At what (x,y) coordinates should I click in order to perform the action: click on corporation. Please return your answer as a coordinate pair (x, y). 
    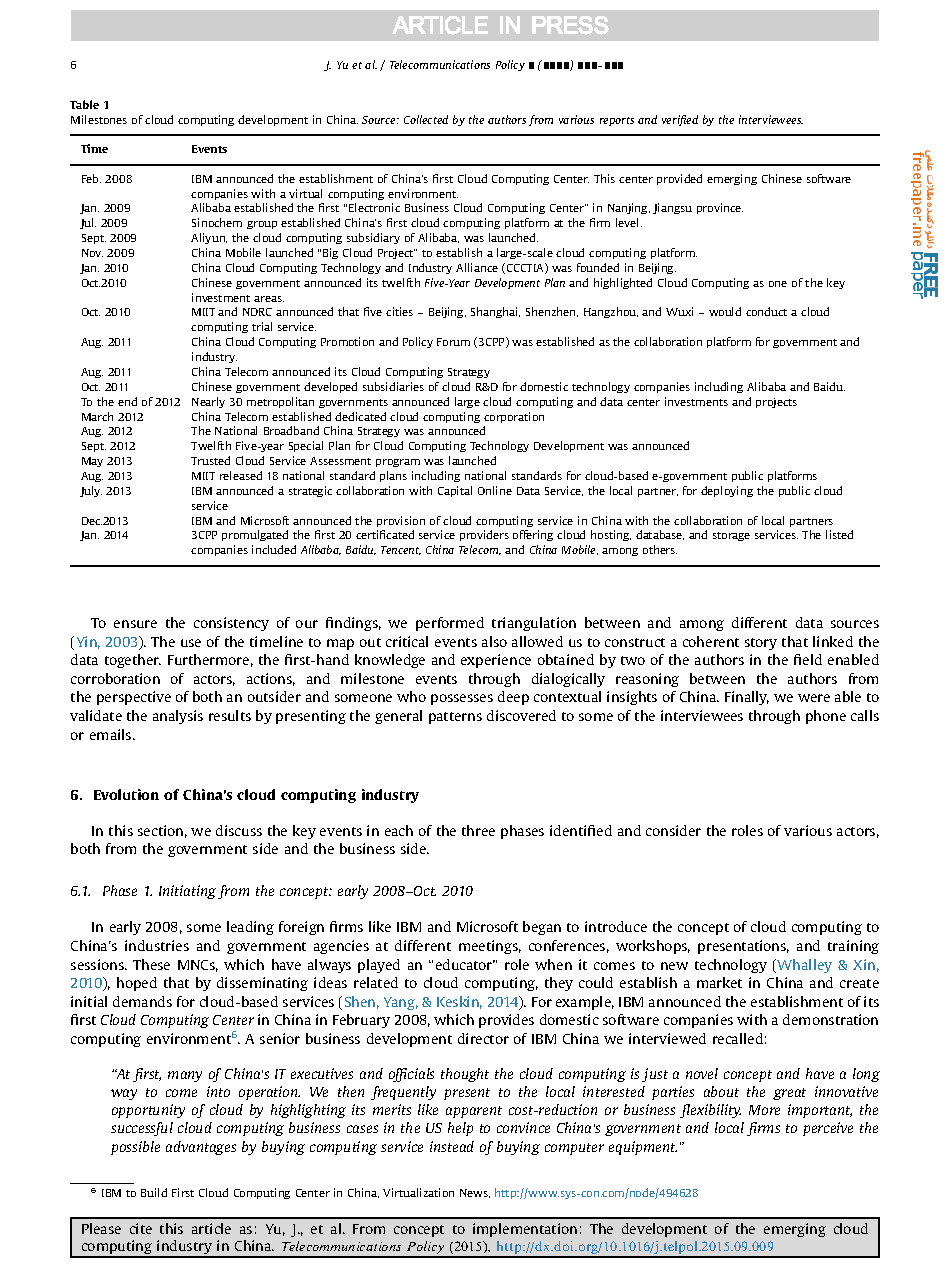
    Looking at the image, I should click on (514, 417).
